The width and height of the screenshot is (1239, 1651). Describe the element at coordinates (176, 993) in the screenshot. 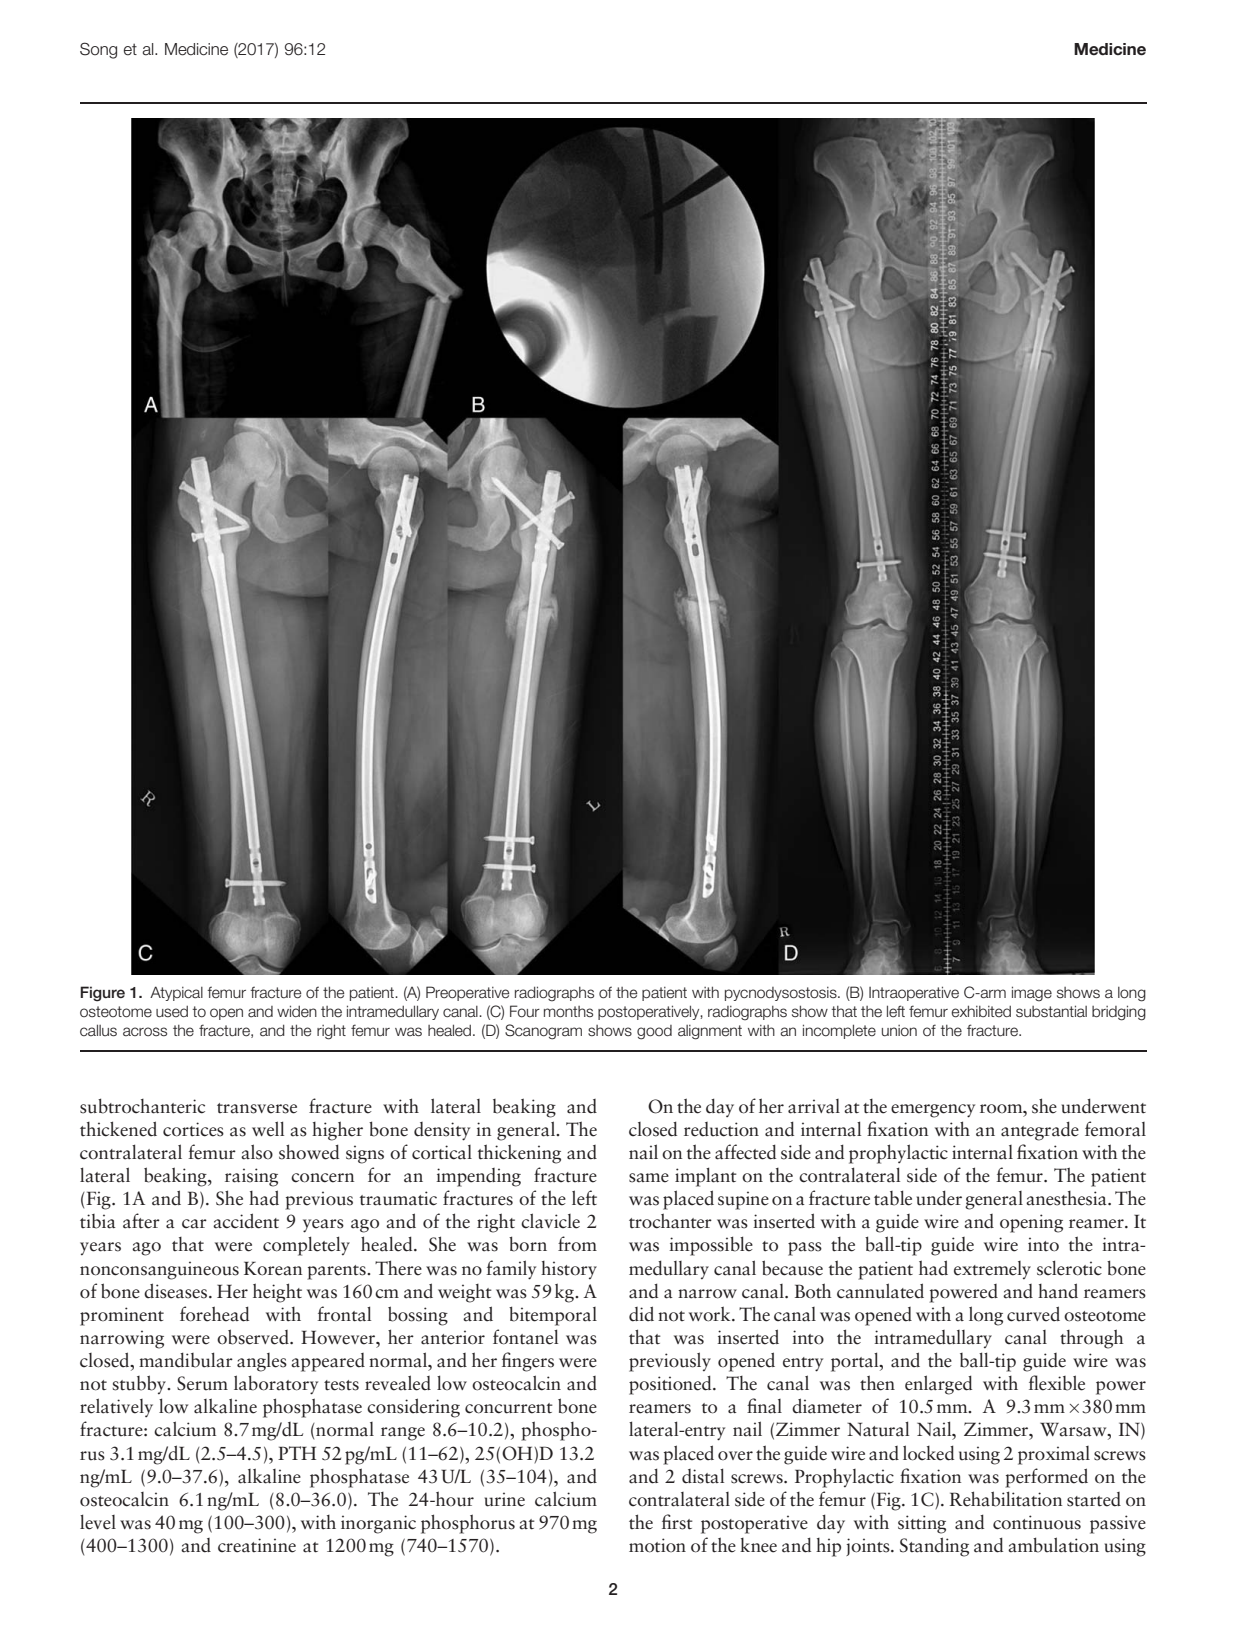

I see `Atypical` at that location.
